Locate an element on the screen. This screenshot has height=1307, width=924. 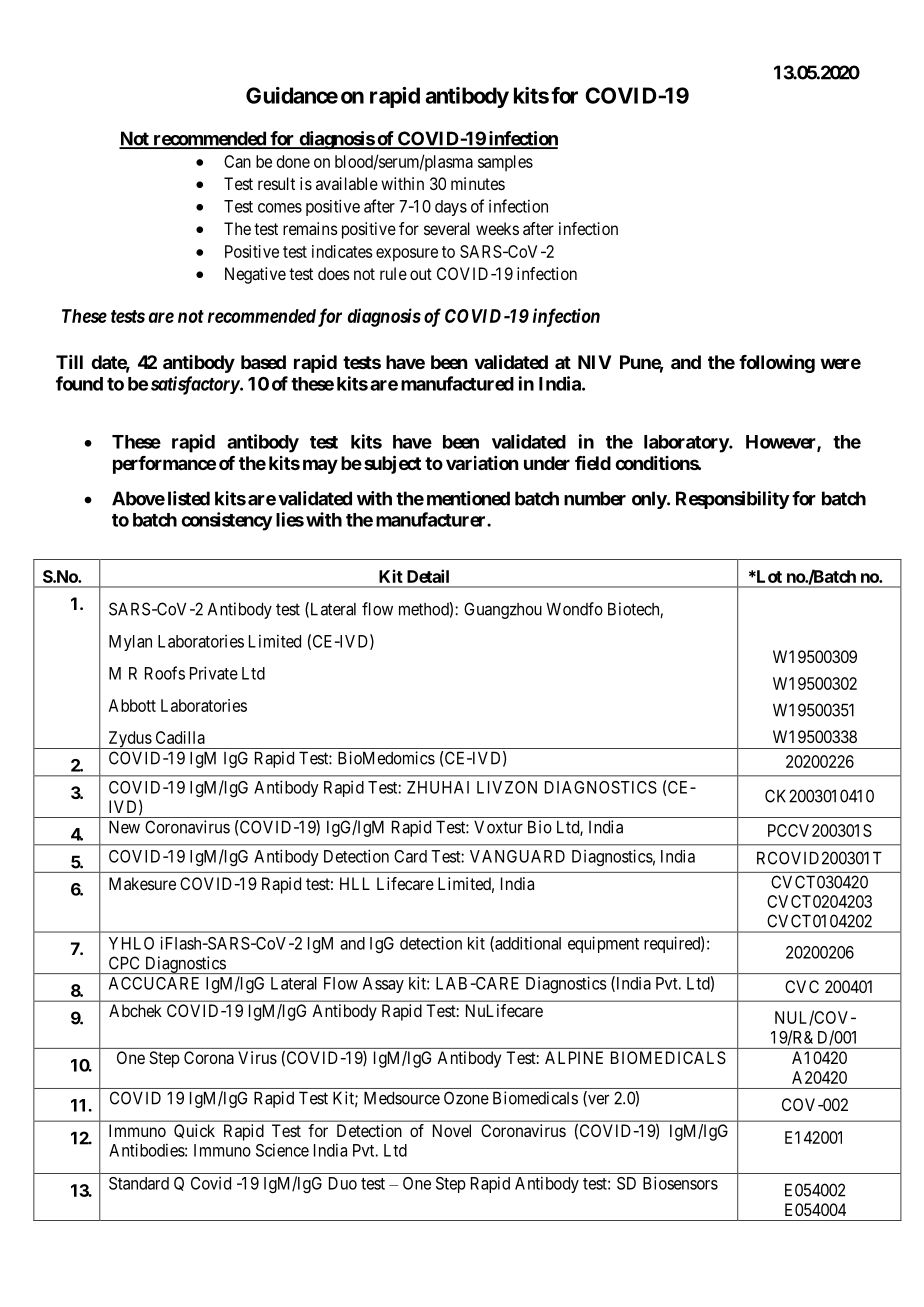
equipment is located at coordinates (603, 944).
